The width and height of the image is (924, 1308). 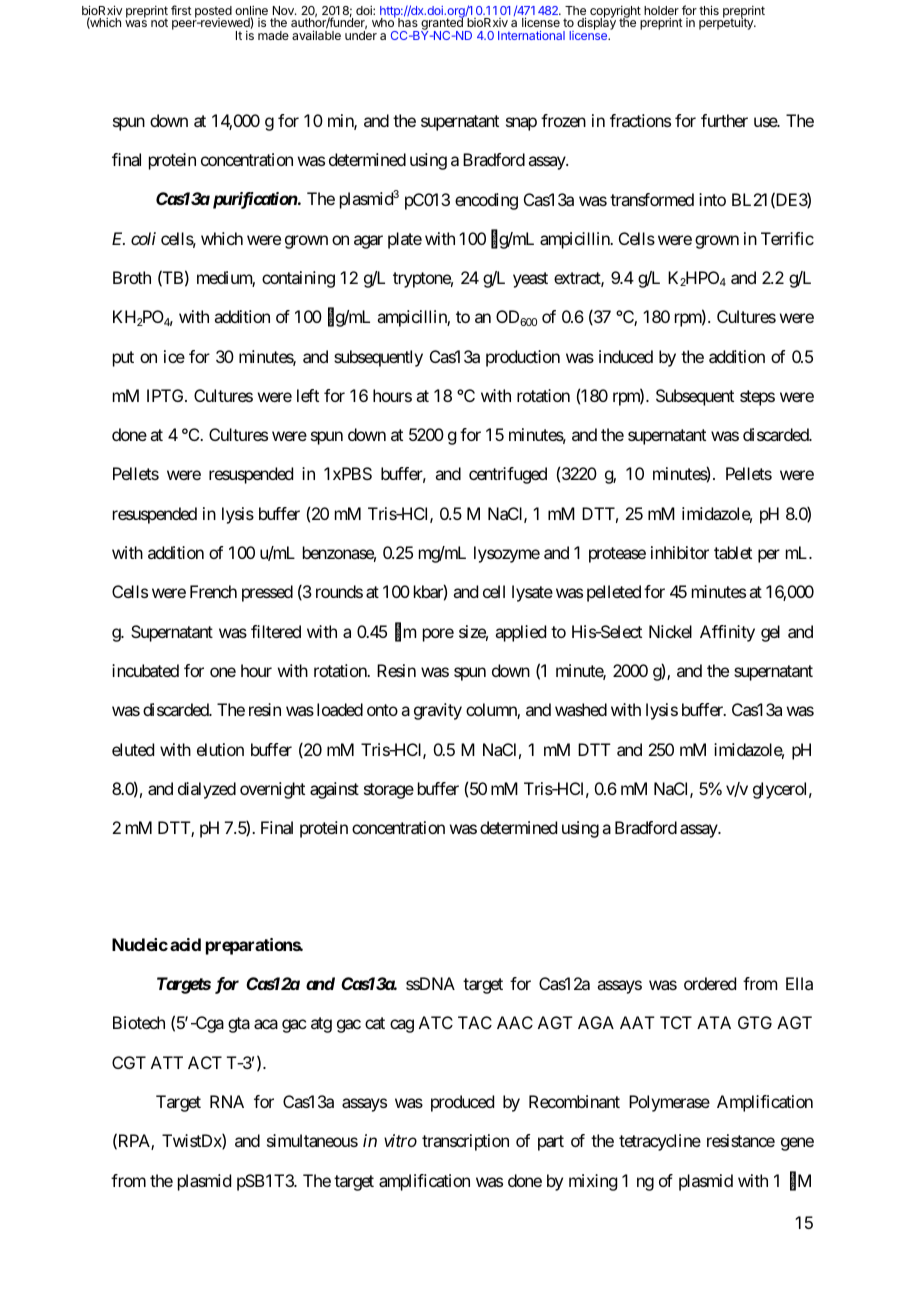 What do you see at coordinates (710, 983) in the image?
I see `ordered` at bounding box center [710, 983].
